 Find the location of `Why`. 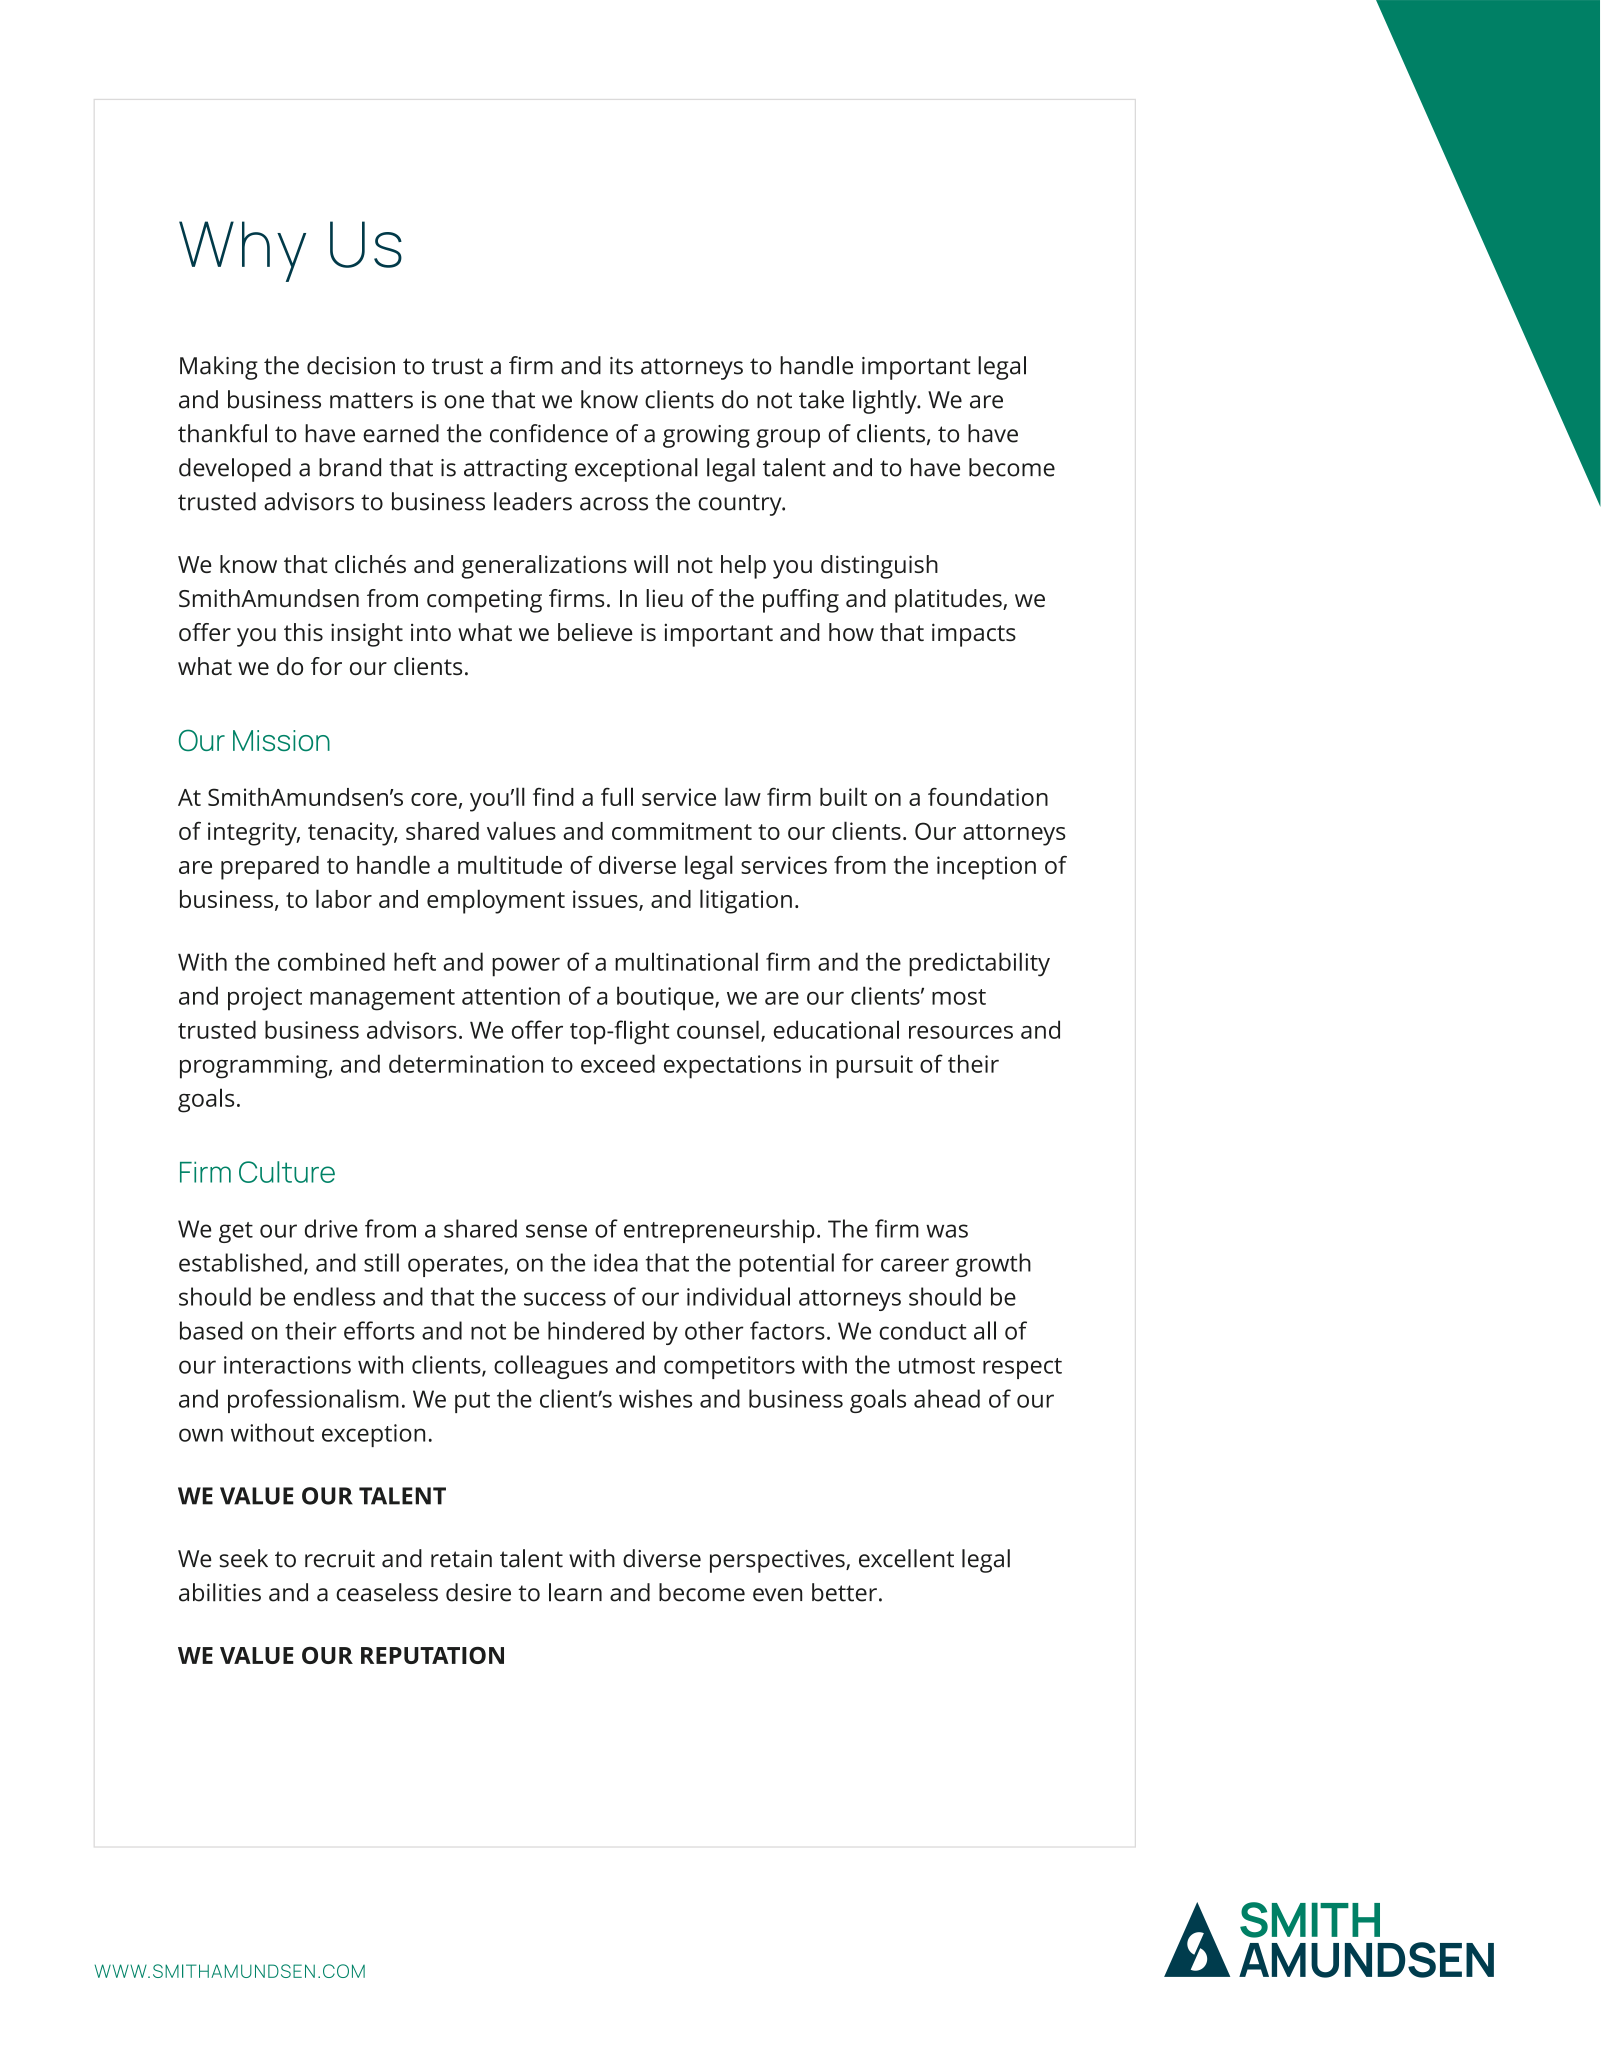

Why is located at coordinates (242, 251).
